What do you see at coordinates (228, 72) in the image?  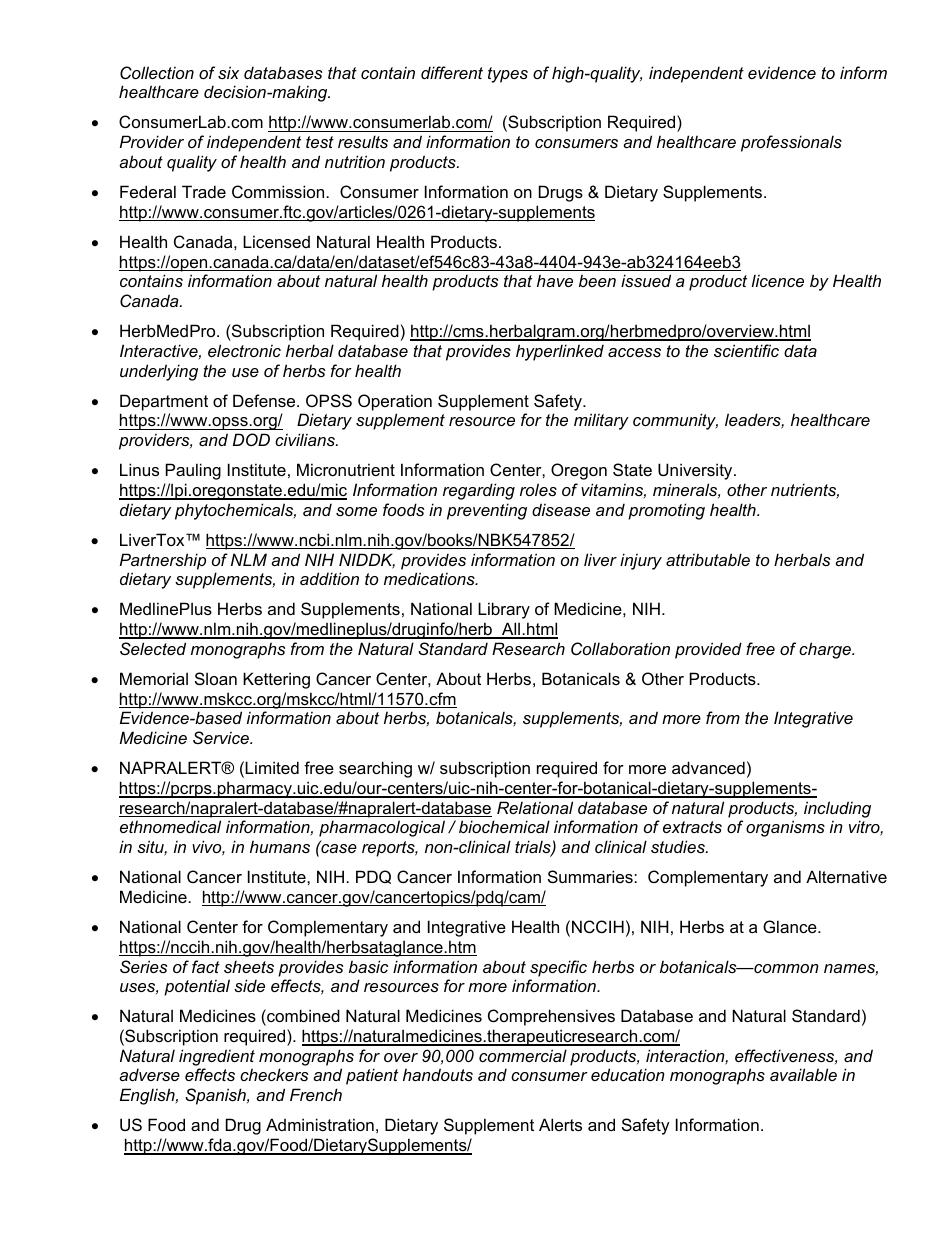 I see `six` at bounding box center [228, 72].
